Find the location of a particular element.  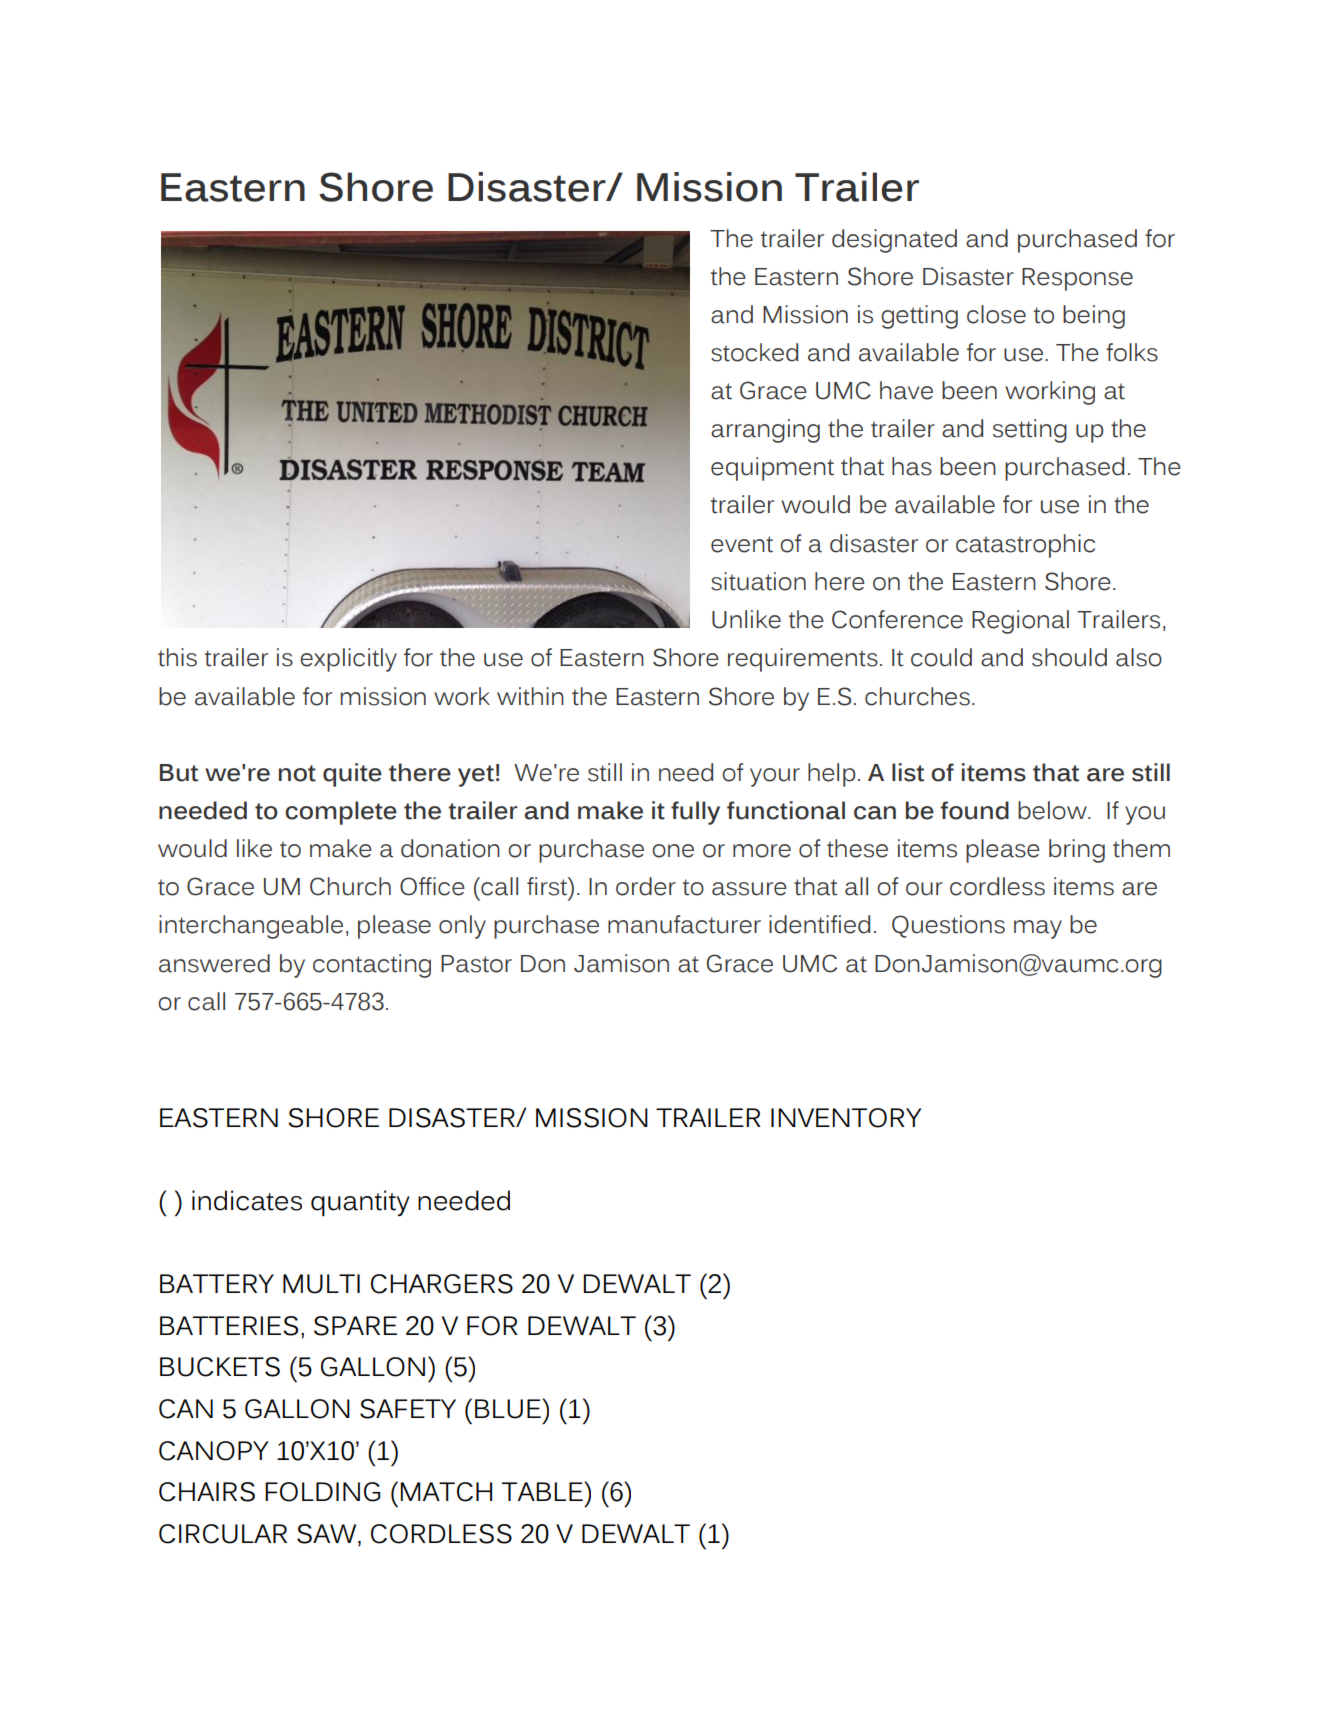

indicates is located at coordinates (247, 1200).
